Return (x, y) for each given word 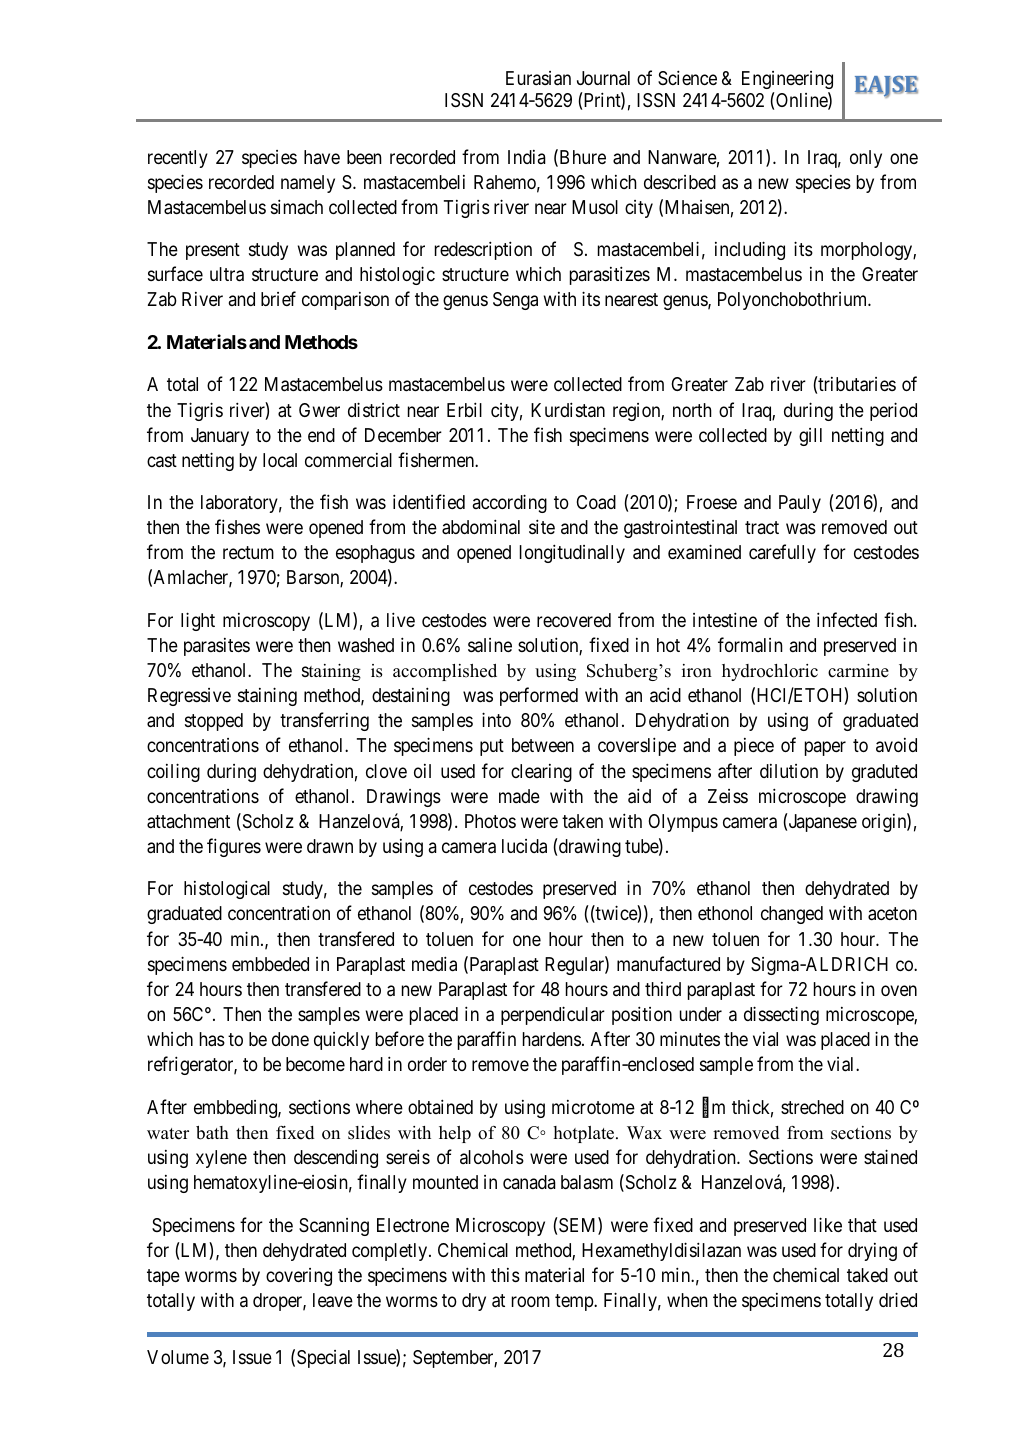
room (531, 1301)
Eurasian (538, 78)
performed (539, 696)
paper (825, 749)
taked (867, 1275)
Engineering (787, 80)
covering (299, 1277)
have (322, 157)
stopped (214, 722)
